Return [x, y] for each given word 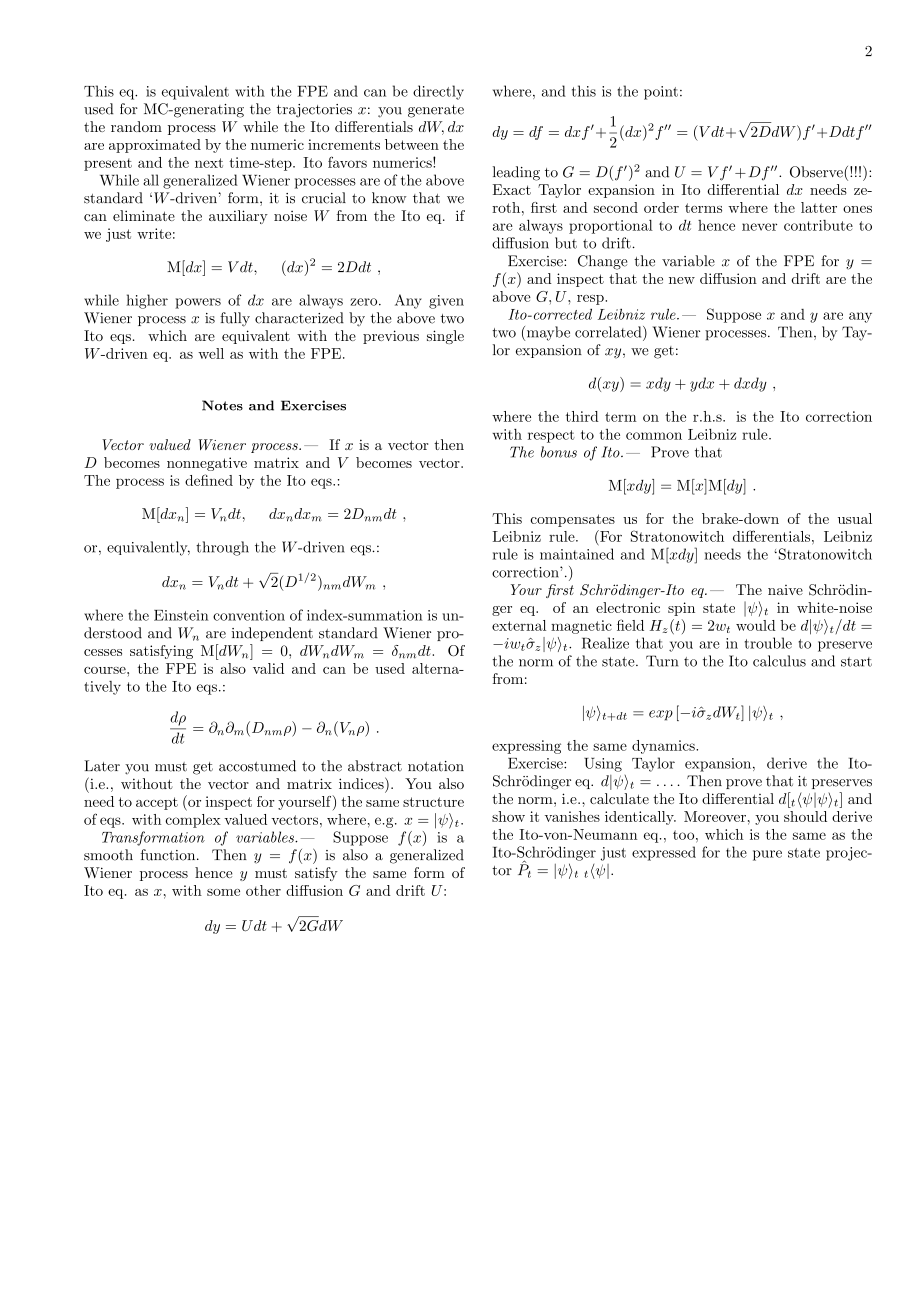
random [136, 126]
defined [209, 480]
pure [767, 855]
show [508, 816]
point [661, 93]
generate [436, 111]
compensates [572, 520]
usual [855, 518]
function [169, 855]
